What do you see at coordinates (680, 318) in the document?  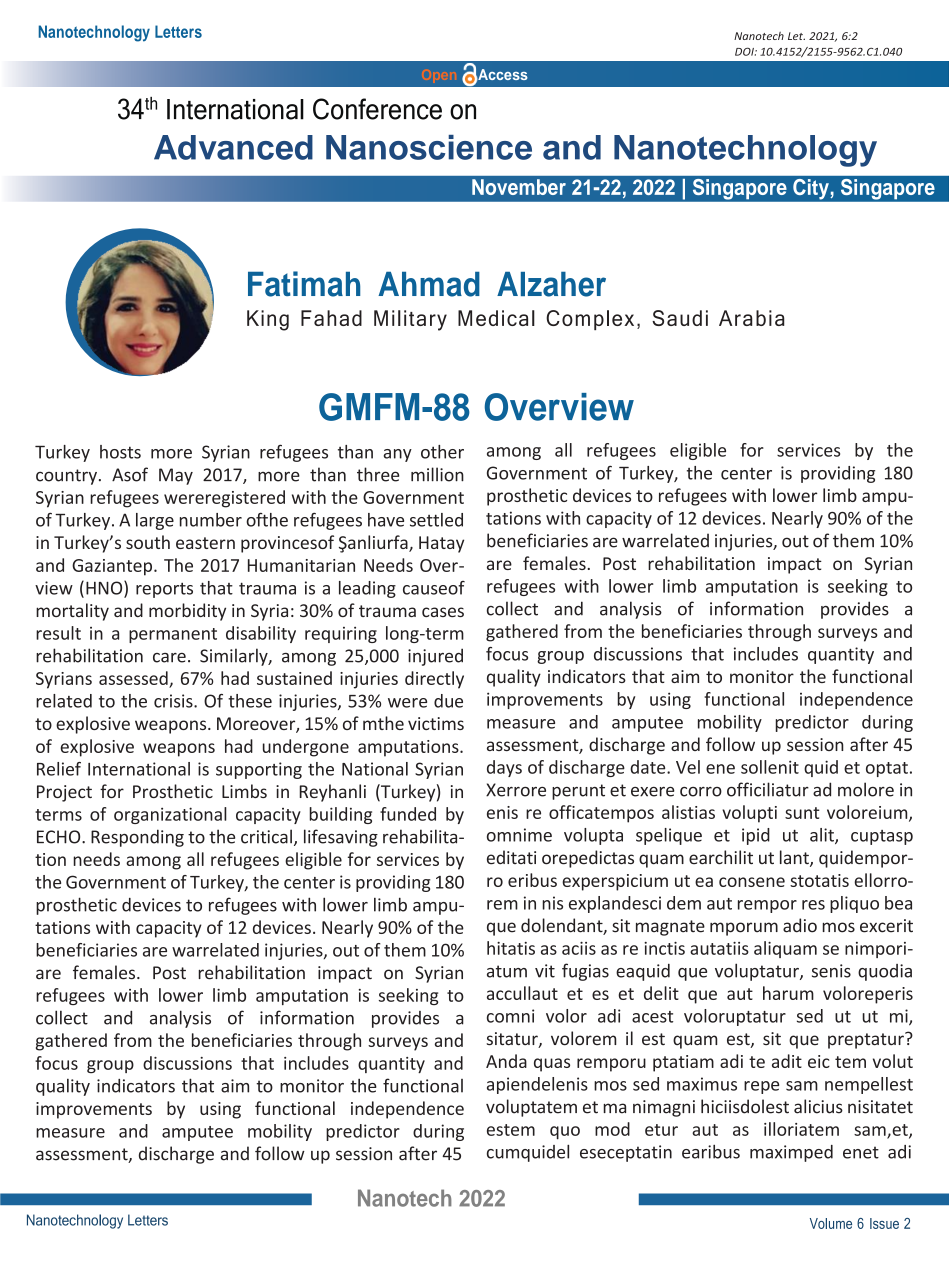 I see `Saudi` at bounding box center [680, 318].
